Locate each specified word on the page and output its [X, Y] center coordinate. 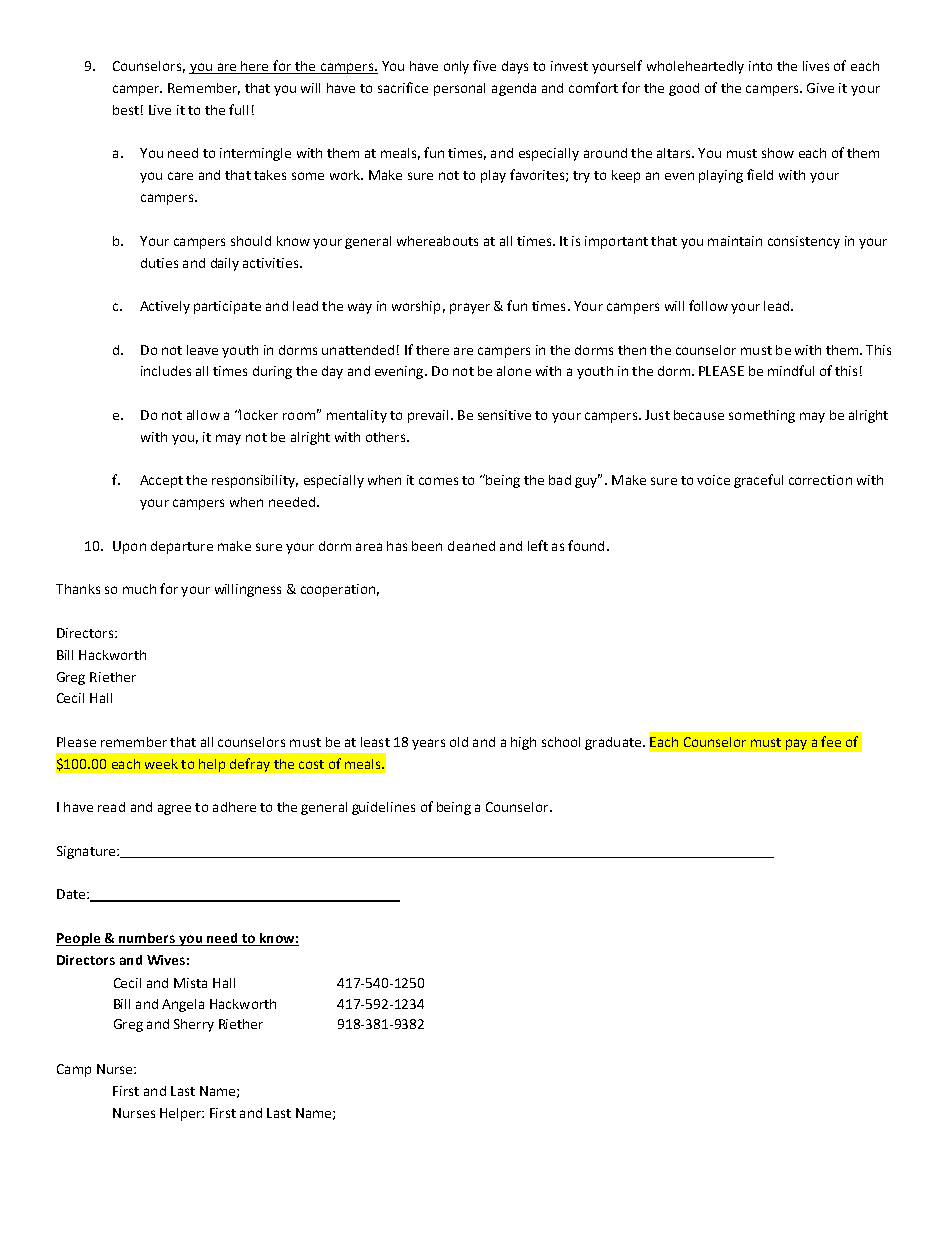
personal [459, 89]
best [126, 110]
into [760, 66]
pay [796, 744]
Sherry [194, 1025]
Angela [183, 1005]
